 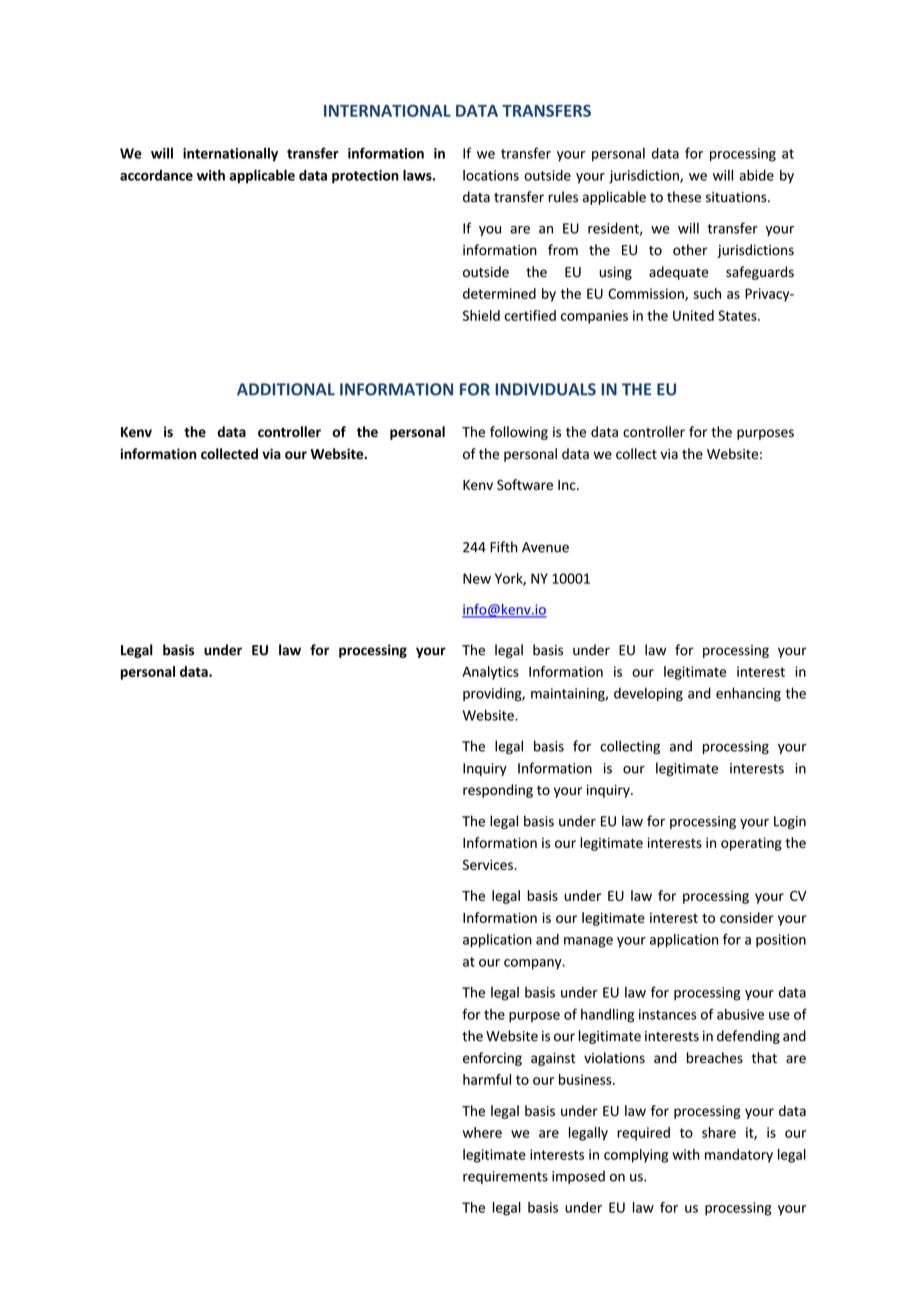 What do you see at coordinates (505, 1177) in the page?
I see `requirements` at bounding box center [505, 1177].
